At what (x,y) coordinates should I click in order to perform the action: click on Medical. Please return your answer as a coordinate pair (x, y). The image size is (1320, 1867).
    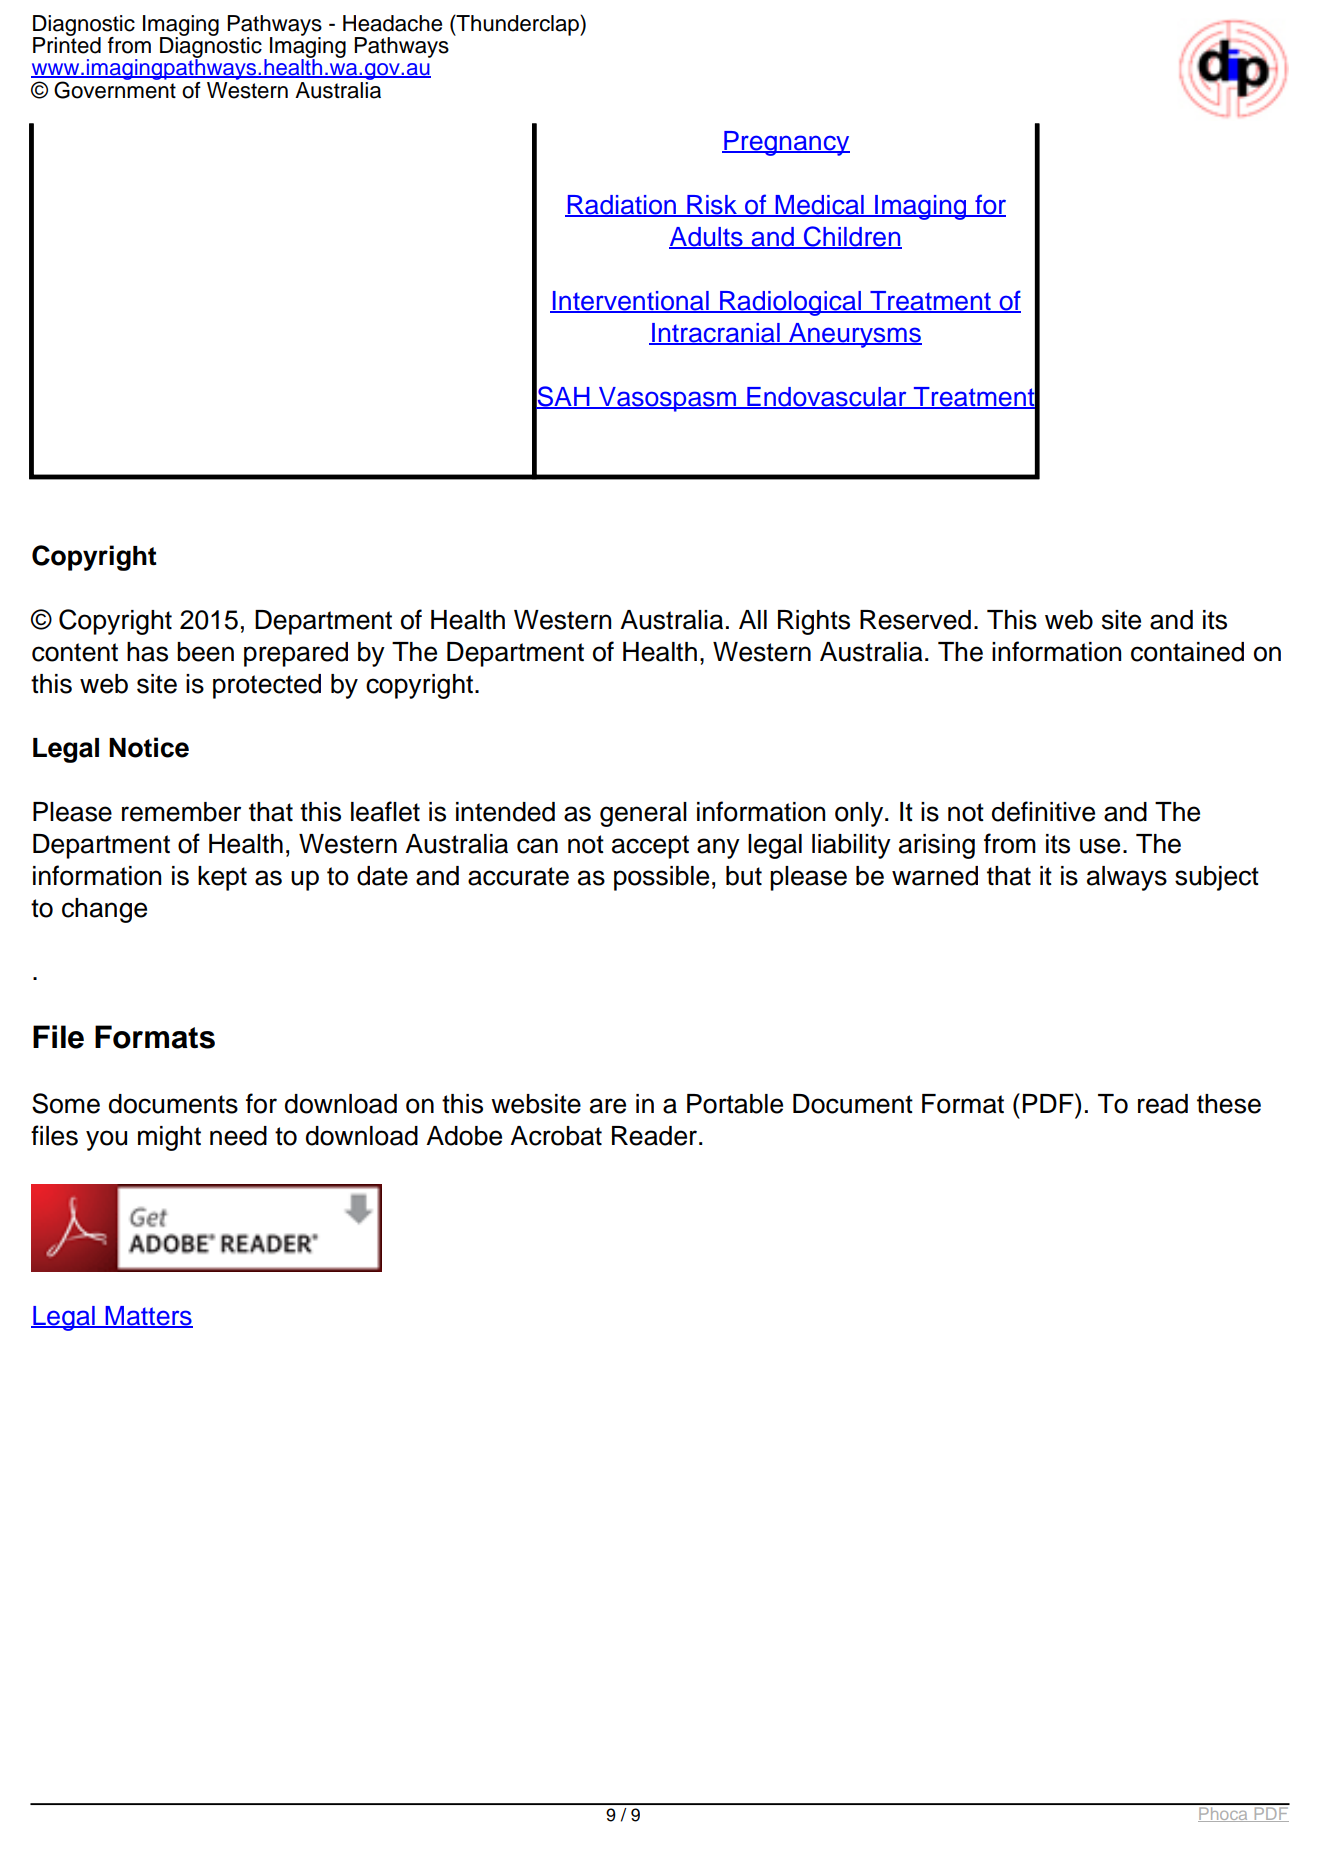
    Looking at the image, I should click on (819, 206).
